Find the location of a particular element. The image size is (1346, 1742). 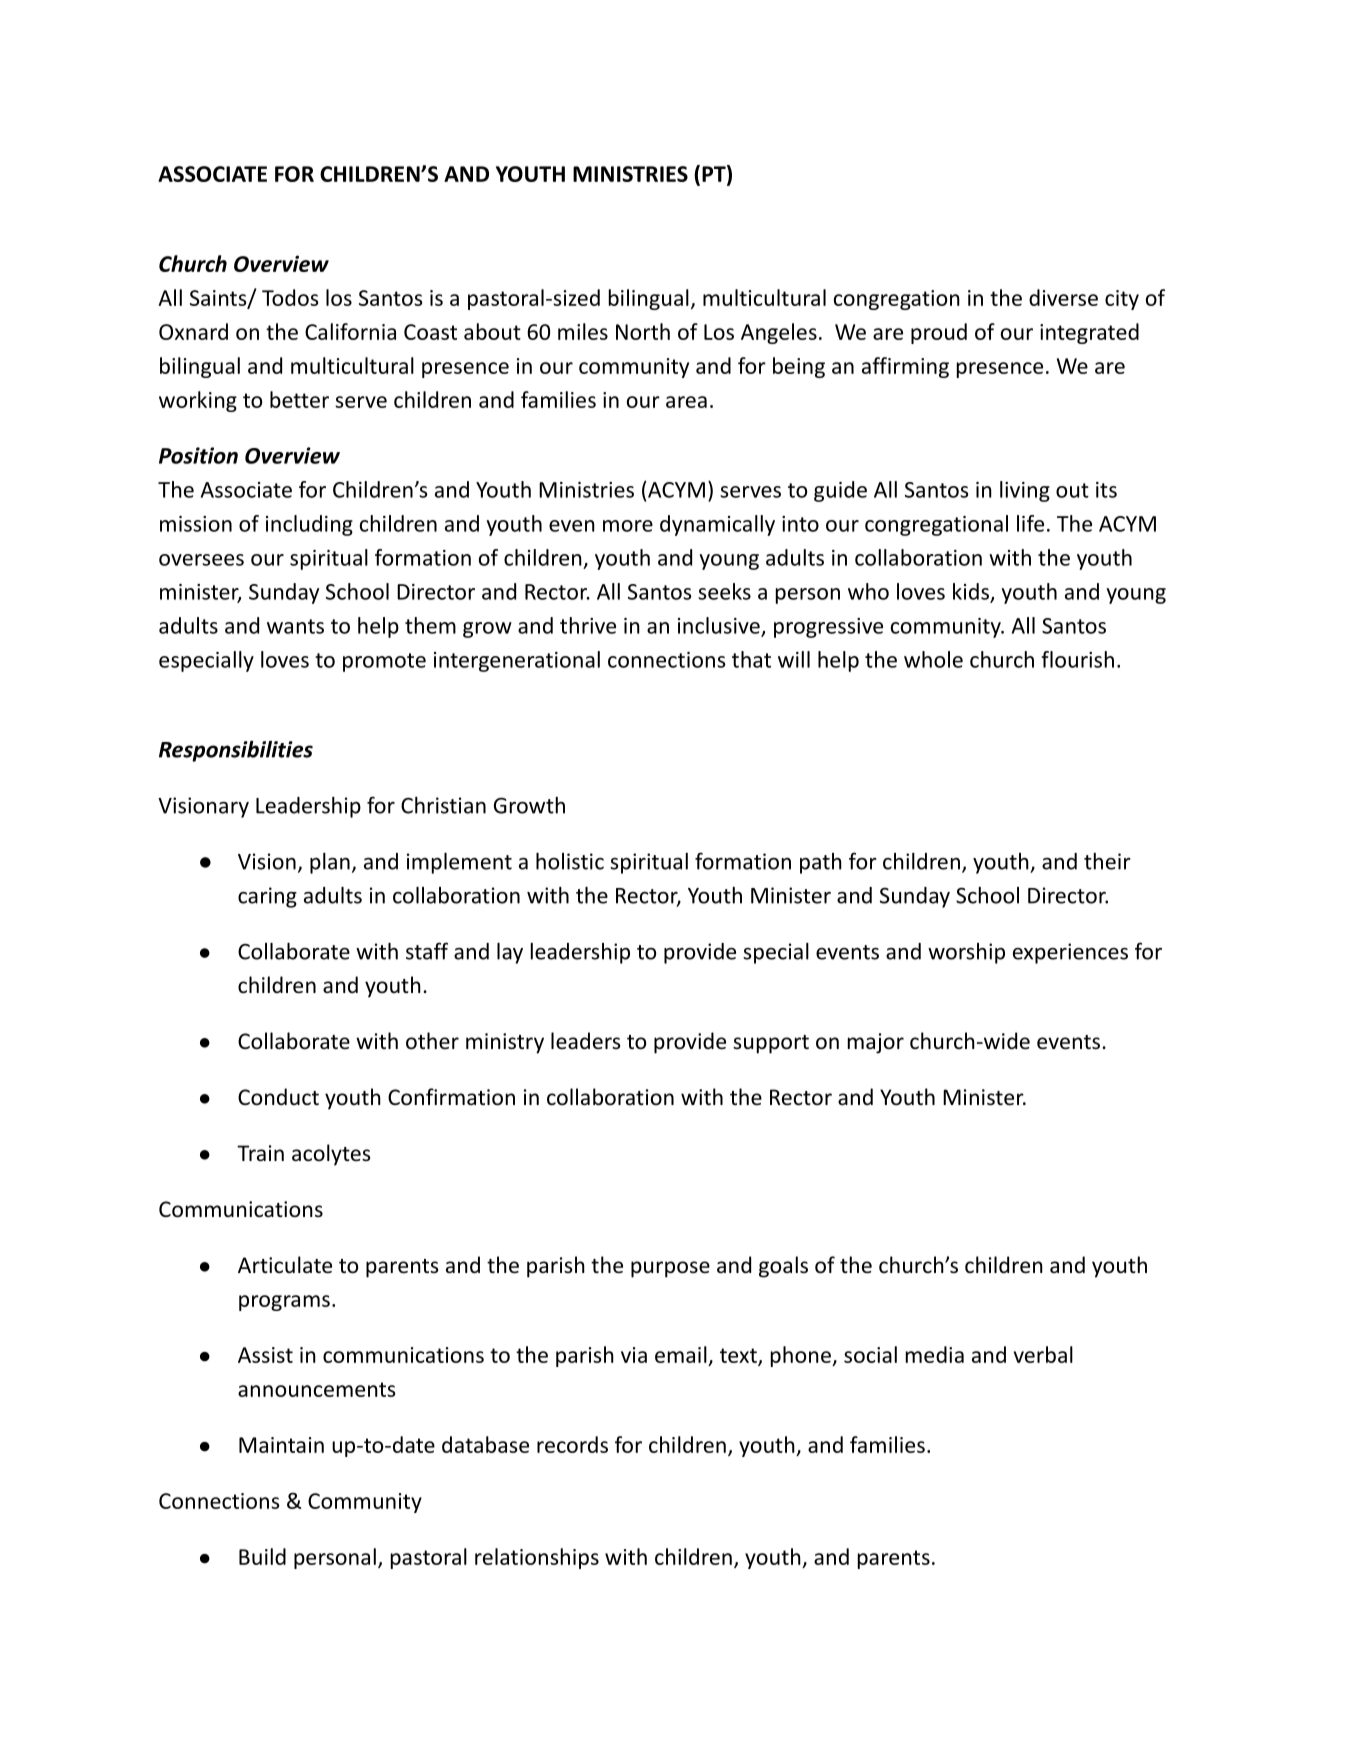

Build is located at coordinates (262, 1556).
